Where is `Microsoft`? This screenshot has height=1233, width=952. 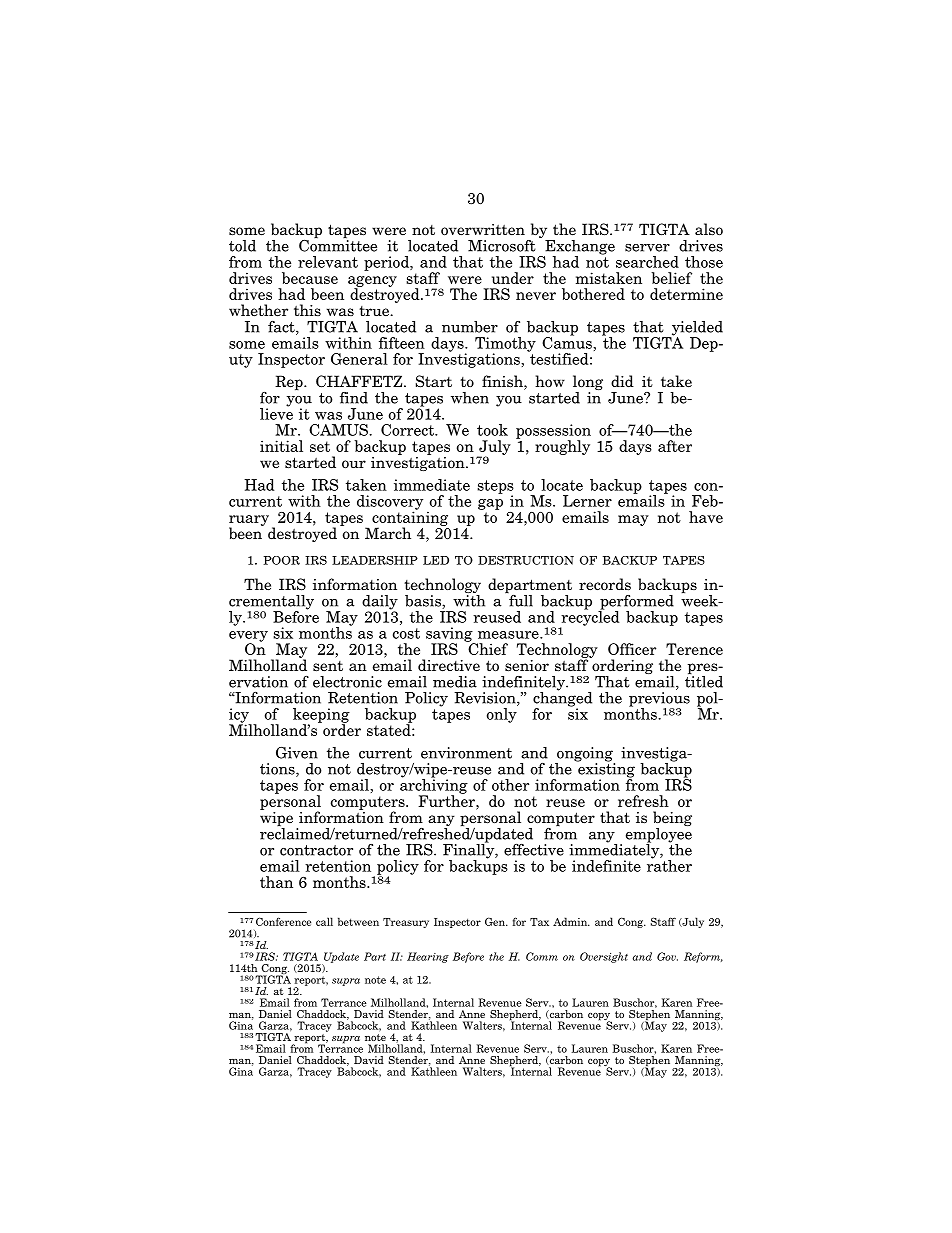 Microsoft is located at coordinates (502, 246).
